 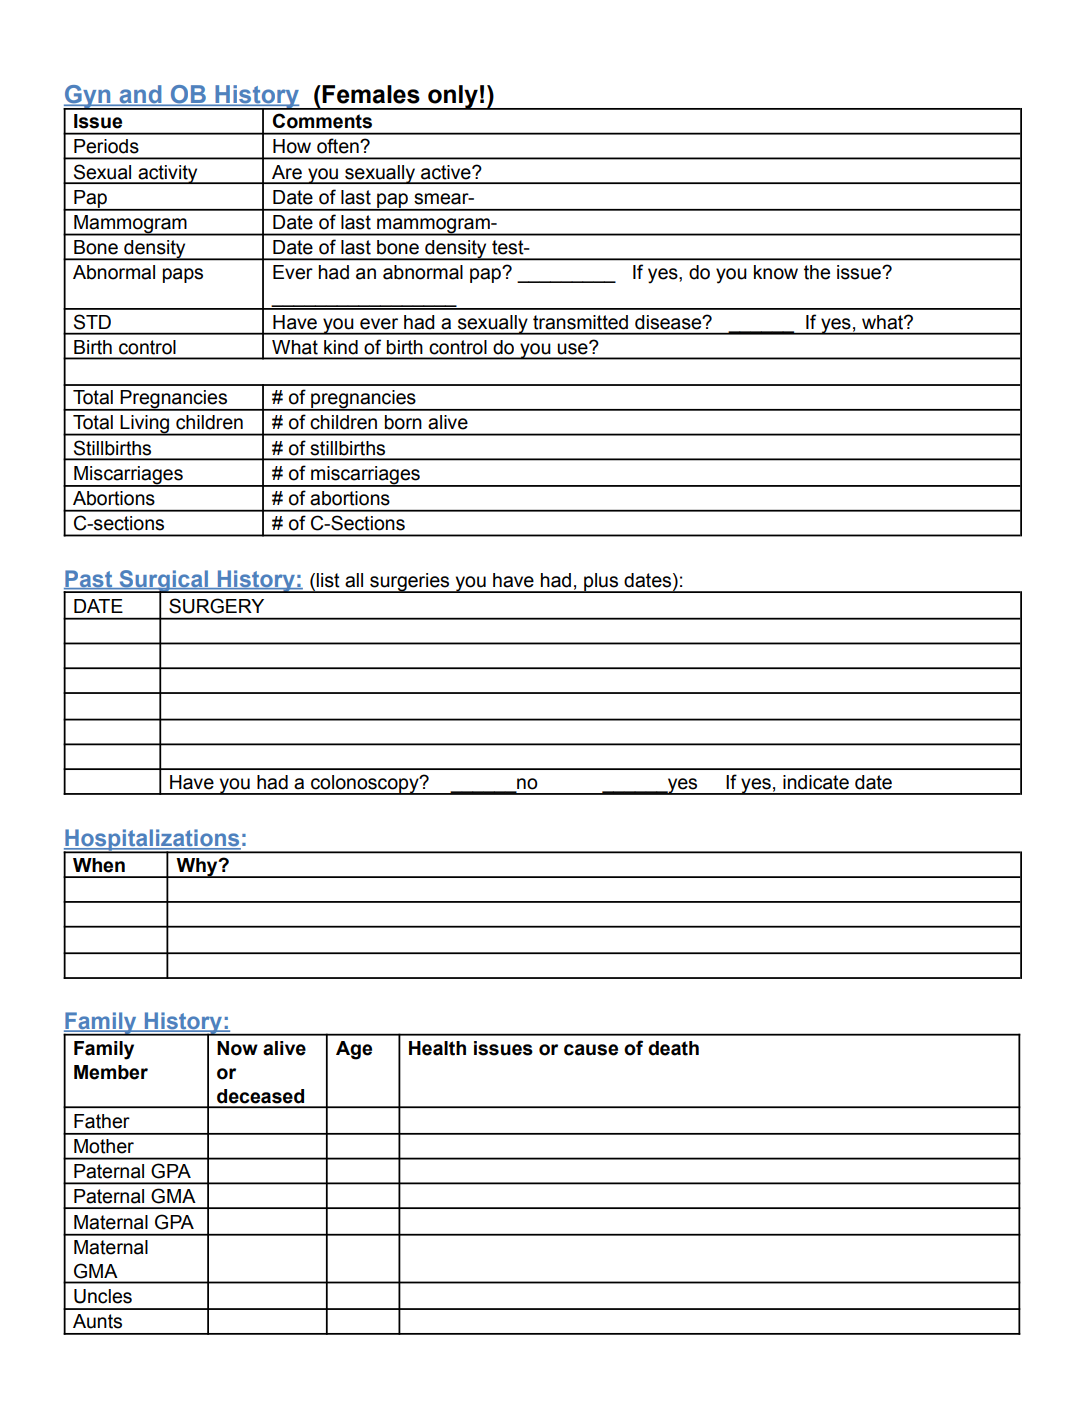 What do you see at coordinates (103, 1296) in the screenshot?
I see `Uncles` at bounding box center [103, 1296].
